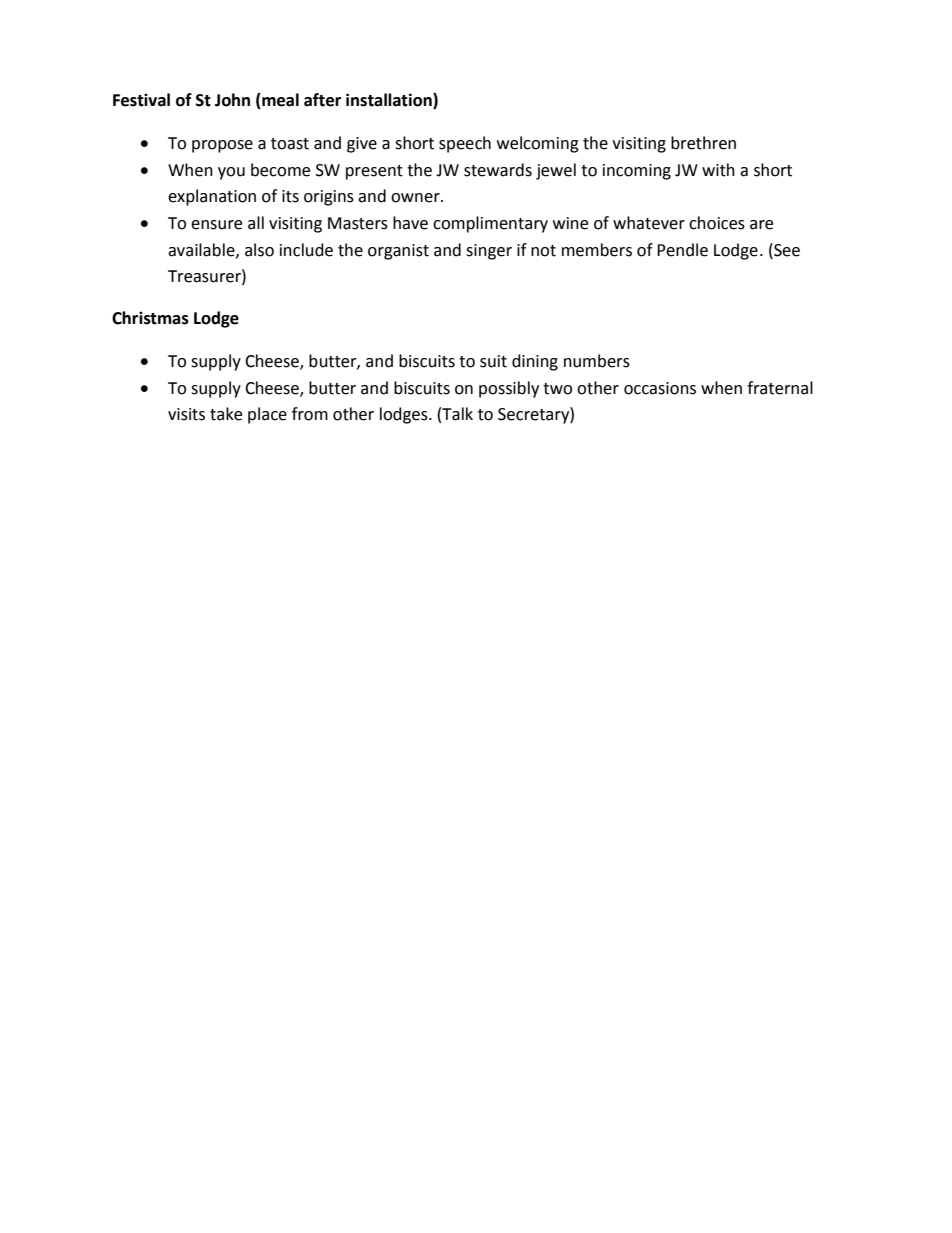  I want to click on choices, so click(717, 223).
